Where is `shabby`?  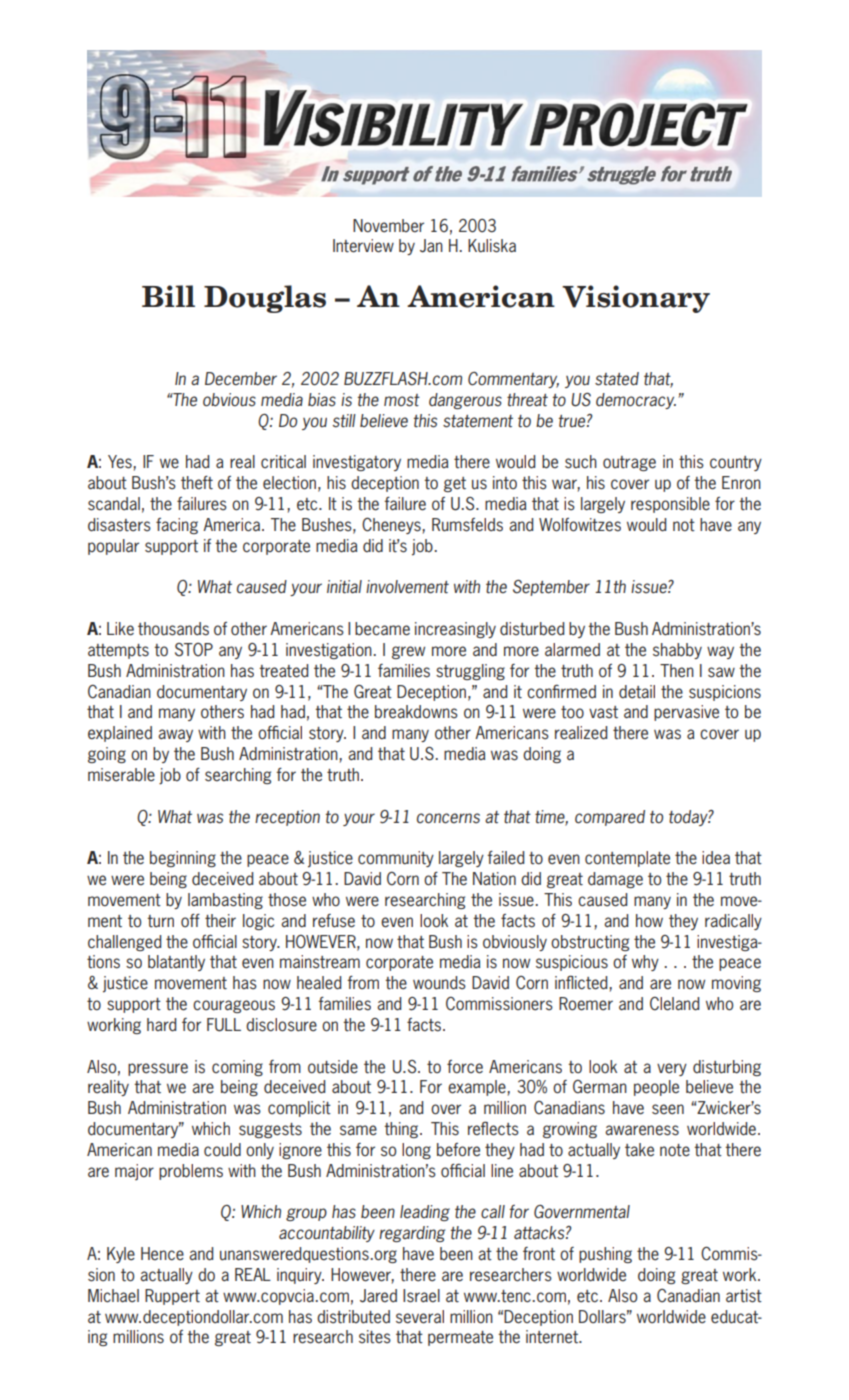 shabby is located at coordinates (677, 651).
